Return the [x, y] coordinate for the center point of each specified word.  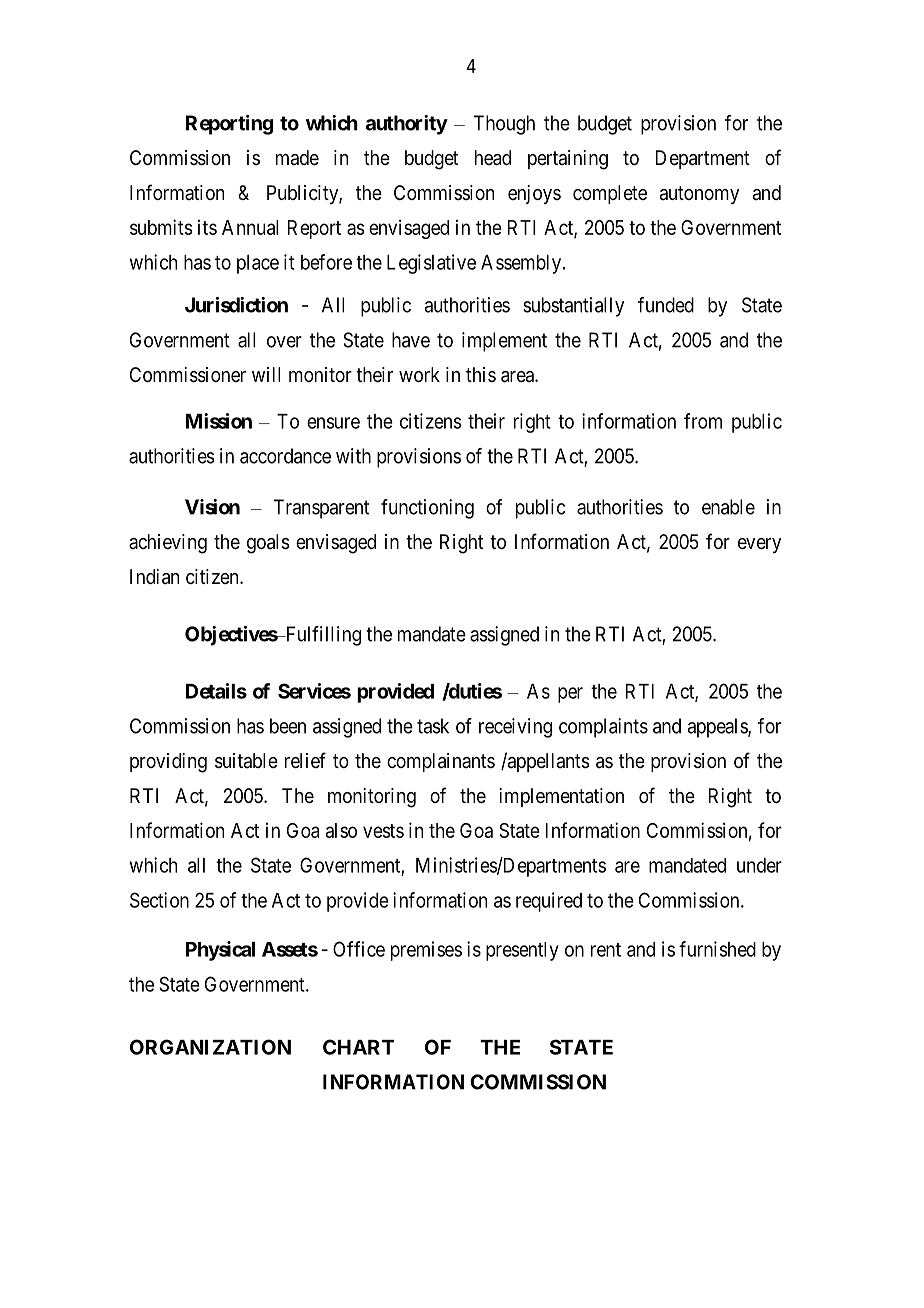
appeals [718, 728]
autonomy [699, 195]
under [759, 865]
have [411, 340]
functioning [427, 509]
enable [728, 507]
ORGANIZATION [210, 1047]
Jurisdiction [236, 305]
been [288, 726]
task [433, 726]
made [297, 158]
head [493, 158]
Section [159, 900]
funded [666, 305]
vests [383, 831]
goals [268, 544]
